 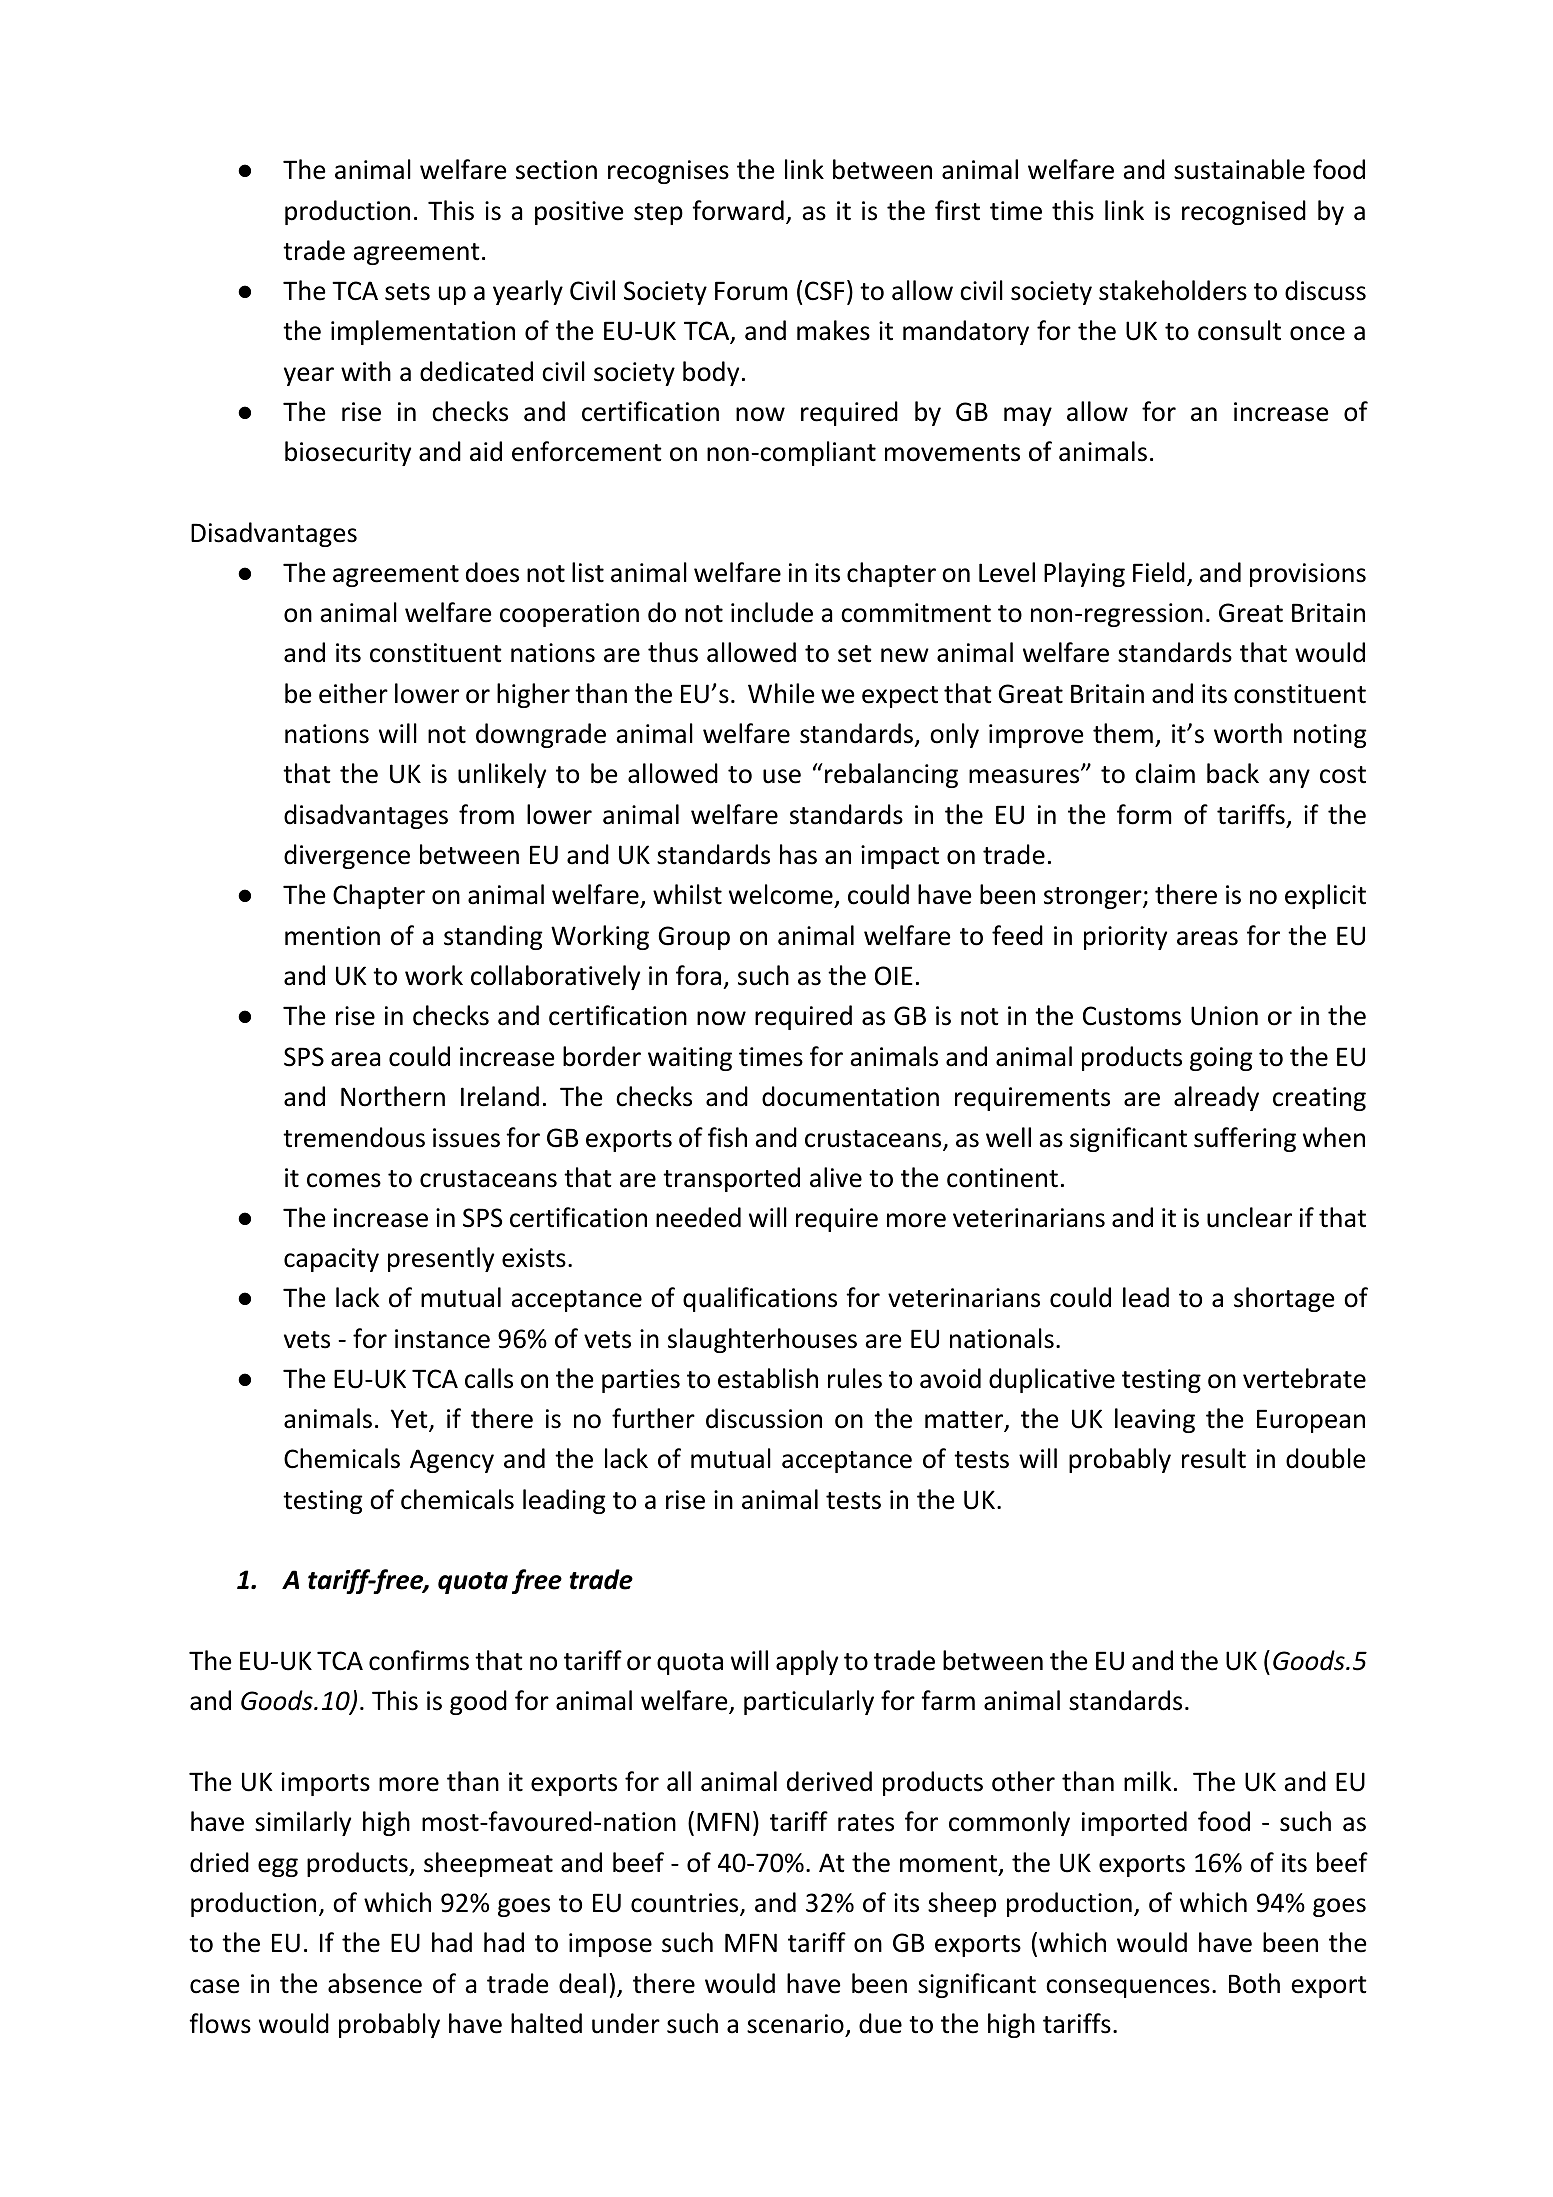 What do you see at coordinates (727, 1137) in the screenshot?
I see `fish` at bounding box center [727, 1137].
